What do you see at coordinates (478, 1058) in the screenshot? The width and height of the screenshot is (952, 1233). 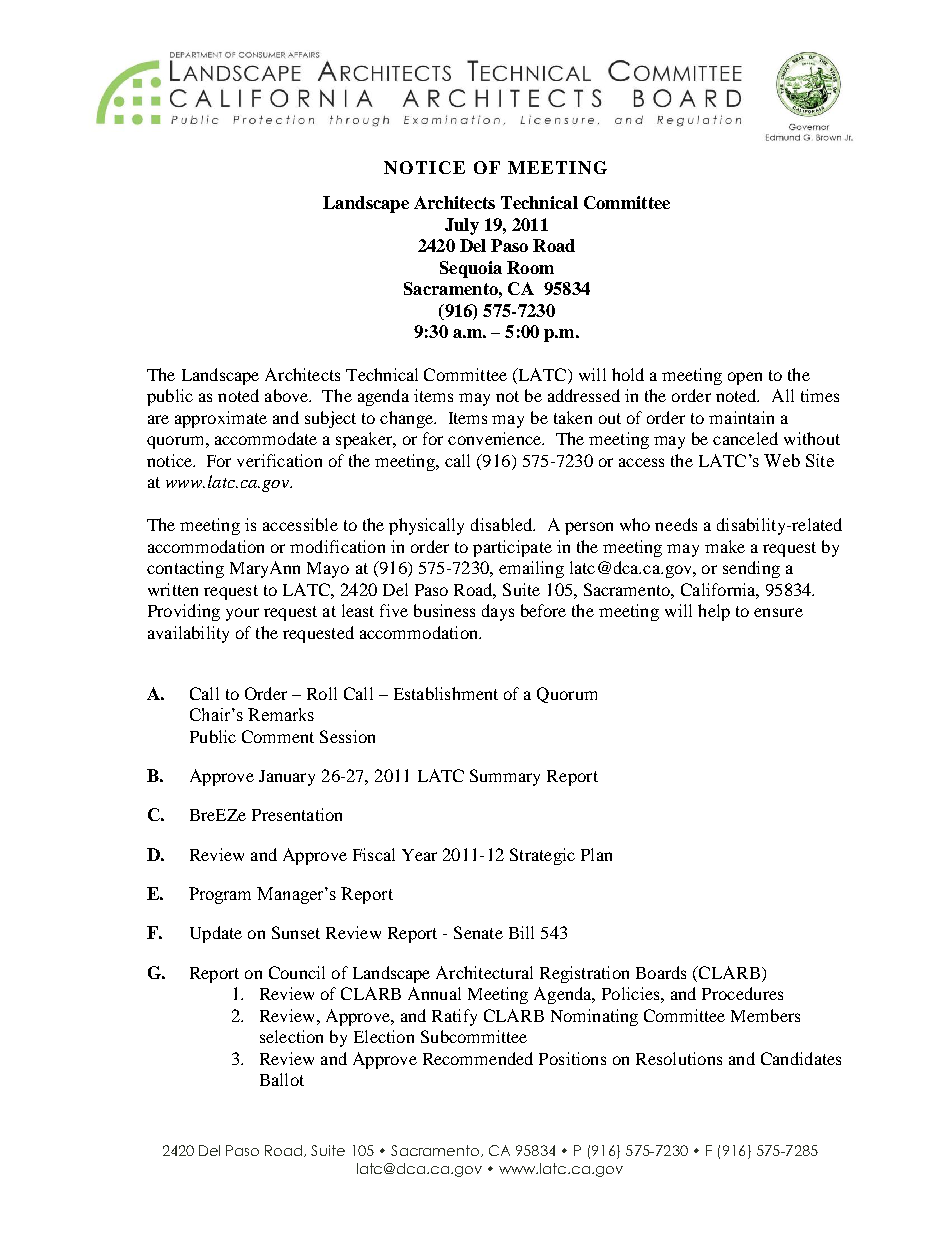 I see `Recommended` at bounding box center [478, 1058].
